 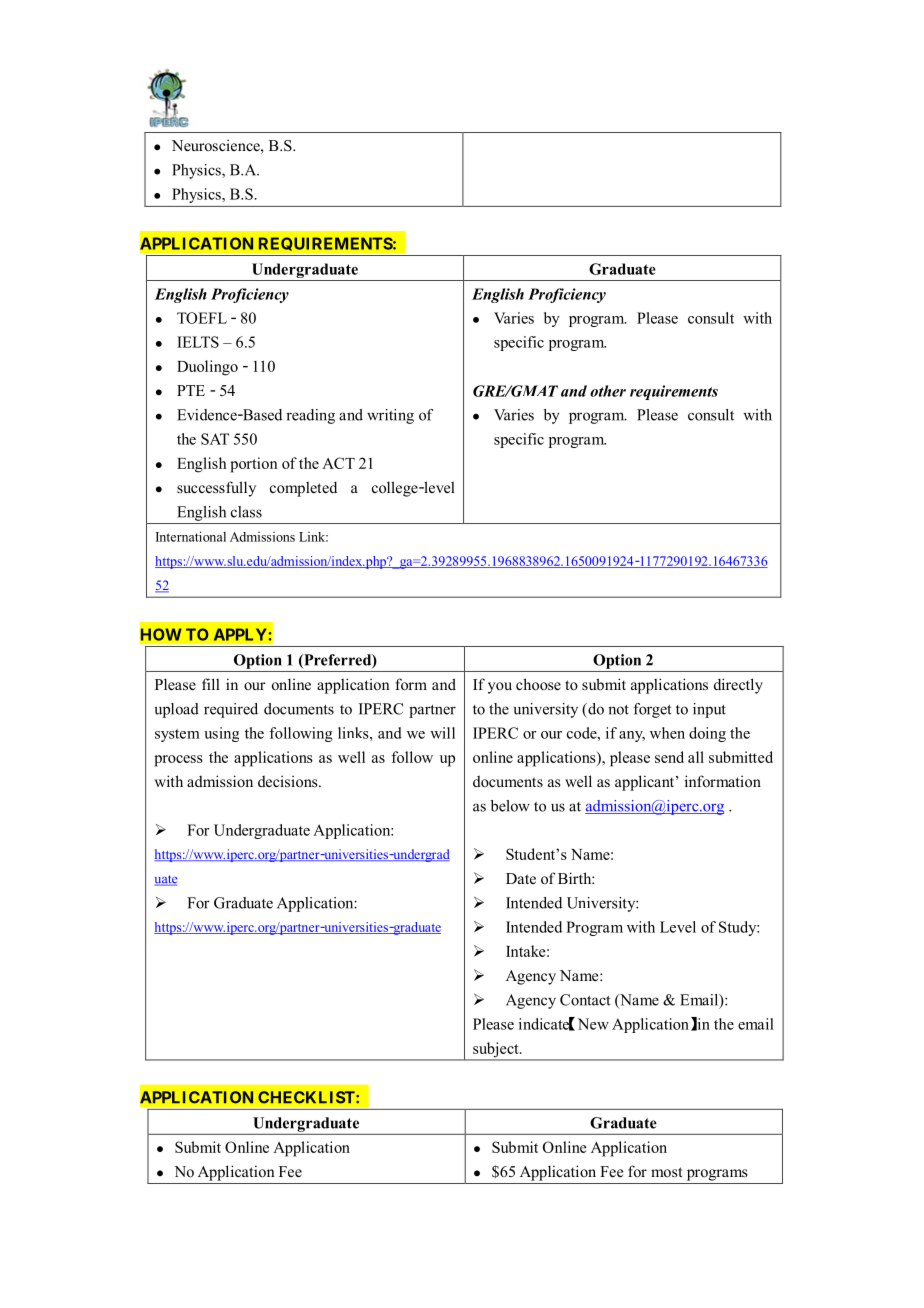 What do you see at coordinates (496, 1051) in the page?
I see `subject` at bounding box center [496, 1051].
